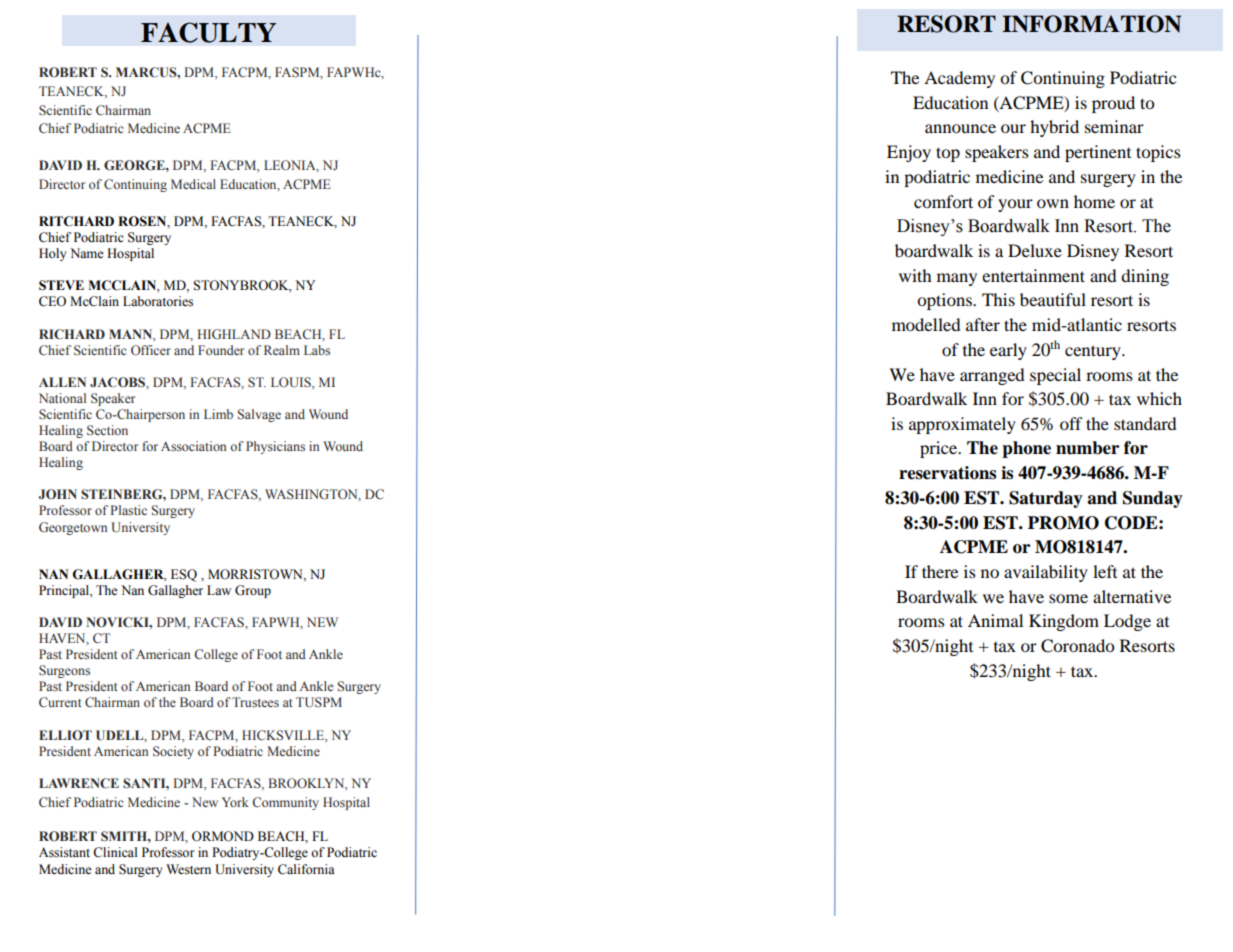  I want to click on Laboratories, so click(158, 301).
